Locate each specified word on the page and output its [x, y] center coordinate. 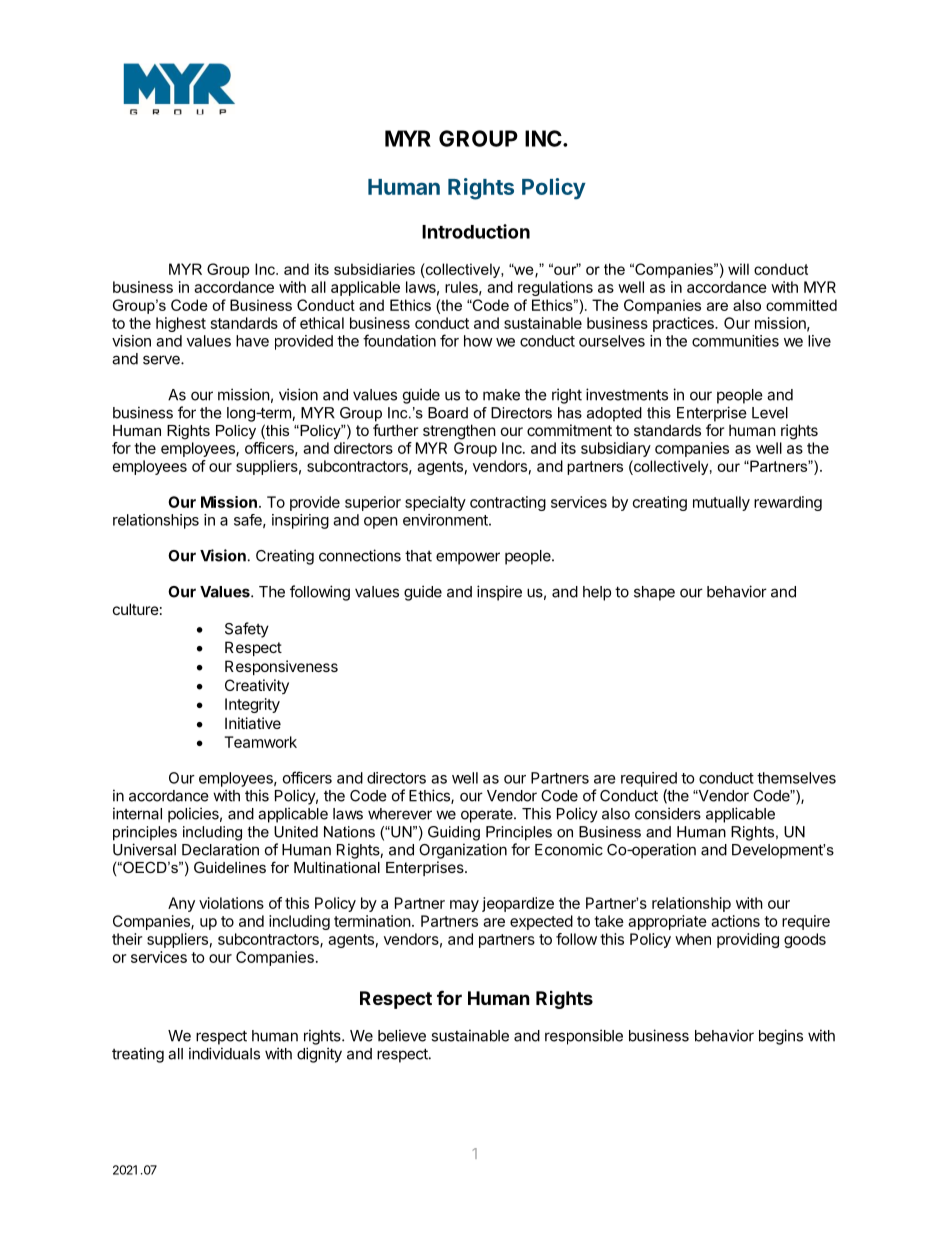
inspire [499, 593]
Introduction [476, 231]
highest [181, 324]
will [738, 269]
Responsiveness [281, 667]
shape [654, 593]
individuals [224, 1053]
